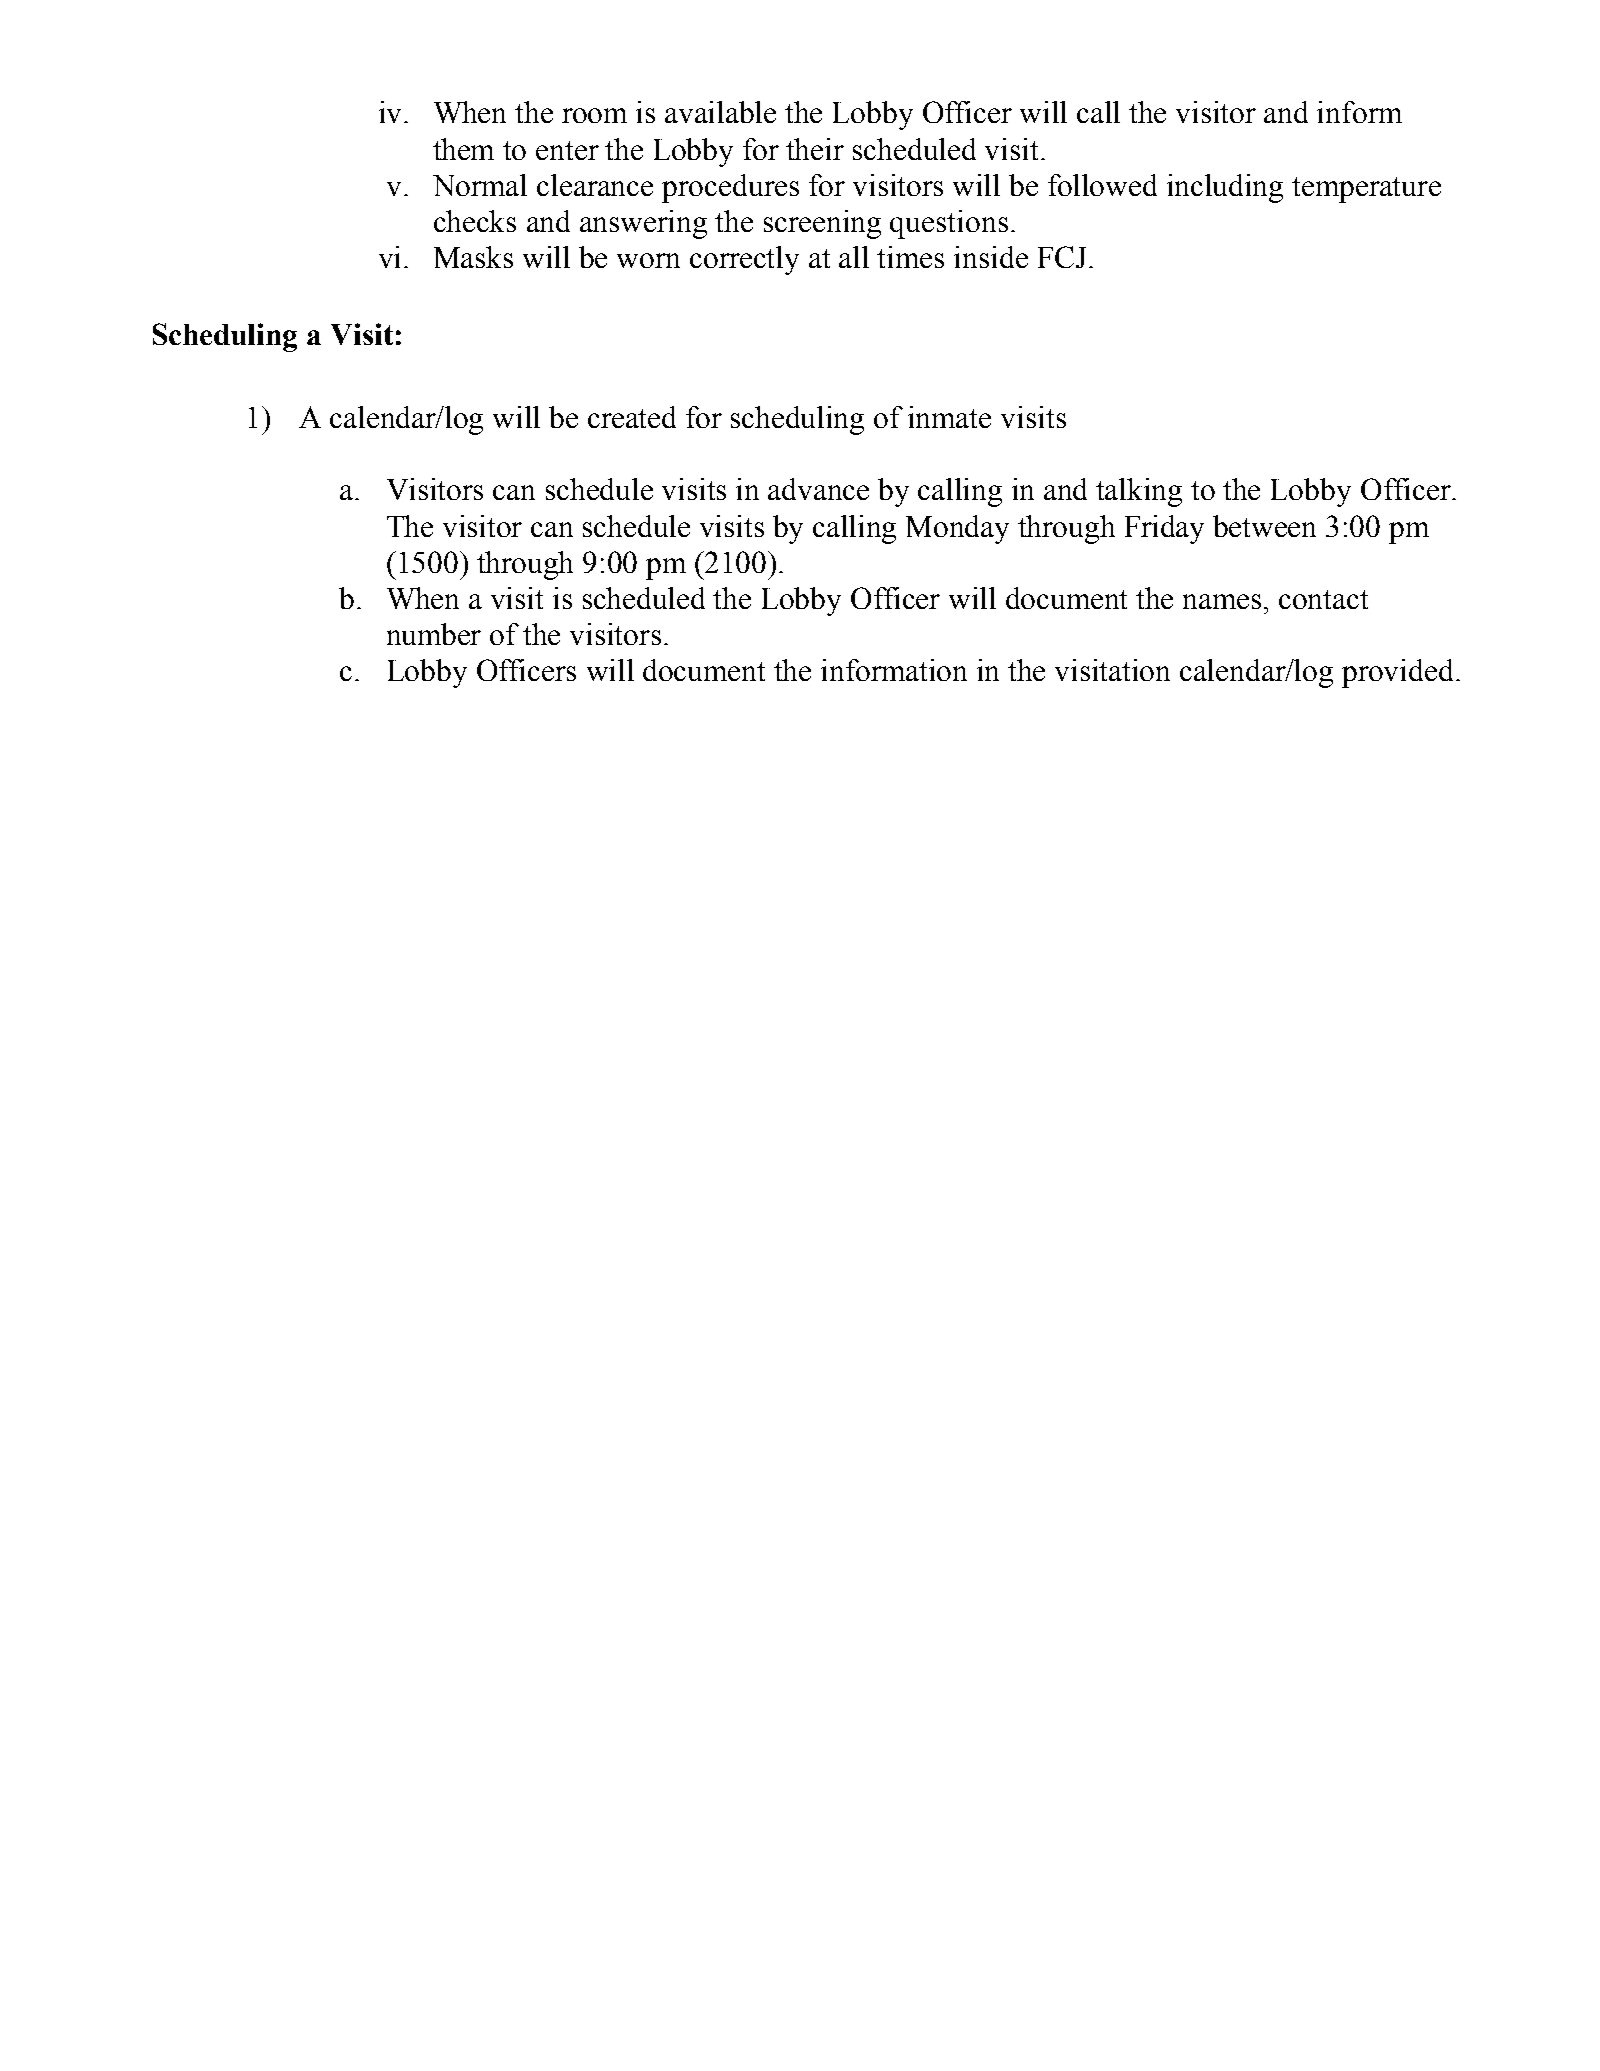  Describe the element at coordinates (1139, 492) in the image. I see `talking` at that location.
